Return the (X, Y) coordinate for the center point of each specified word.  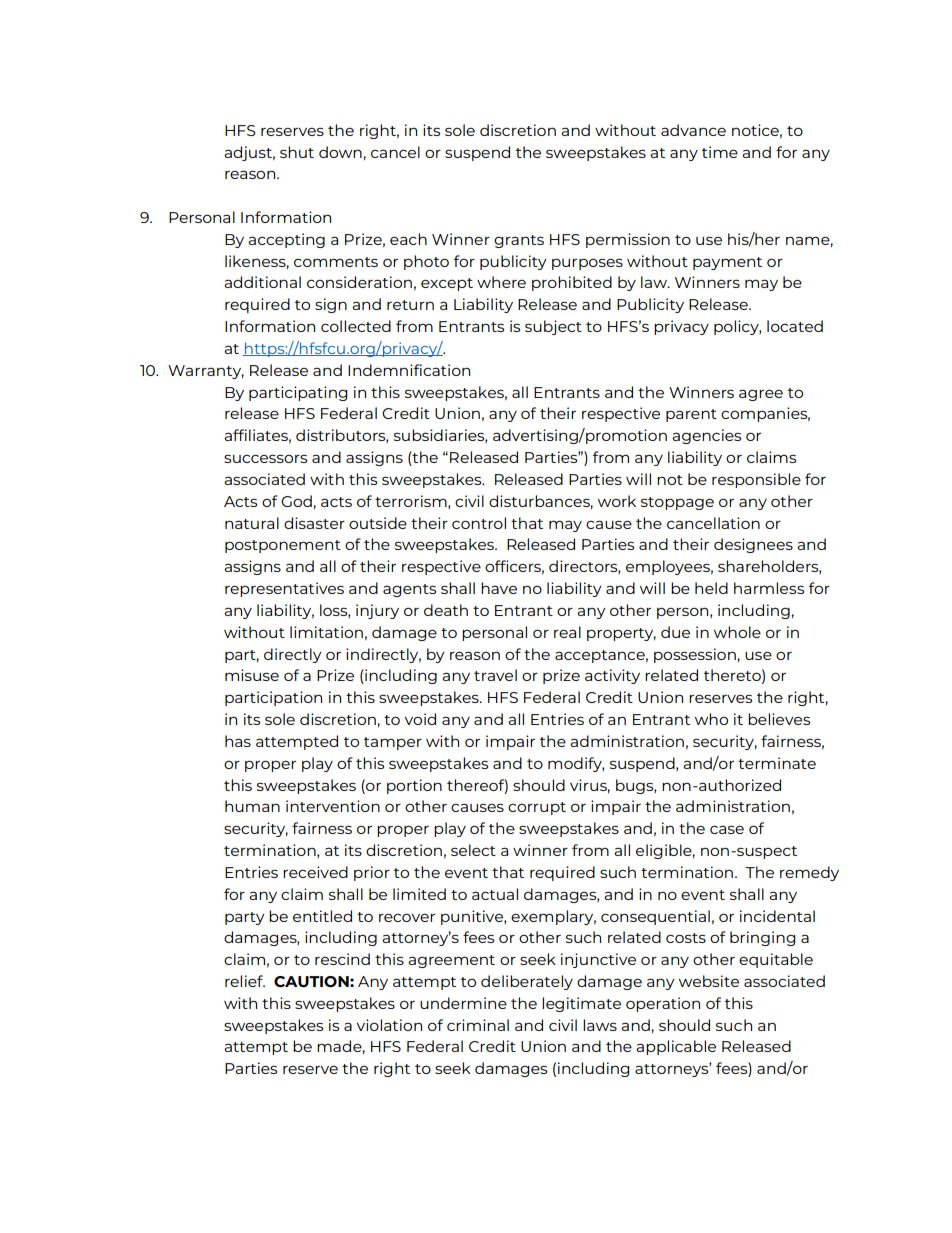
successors (265, 458)
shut (297, 152)
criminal (478, 1025)
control (479, 523)
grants (519, 241)
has (238, 741)
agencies (706, 436)
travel (495, 675)
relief (245, 981)
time (720, 152)
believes (779, 719)
